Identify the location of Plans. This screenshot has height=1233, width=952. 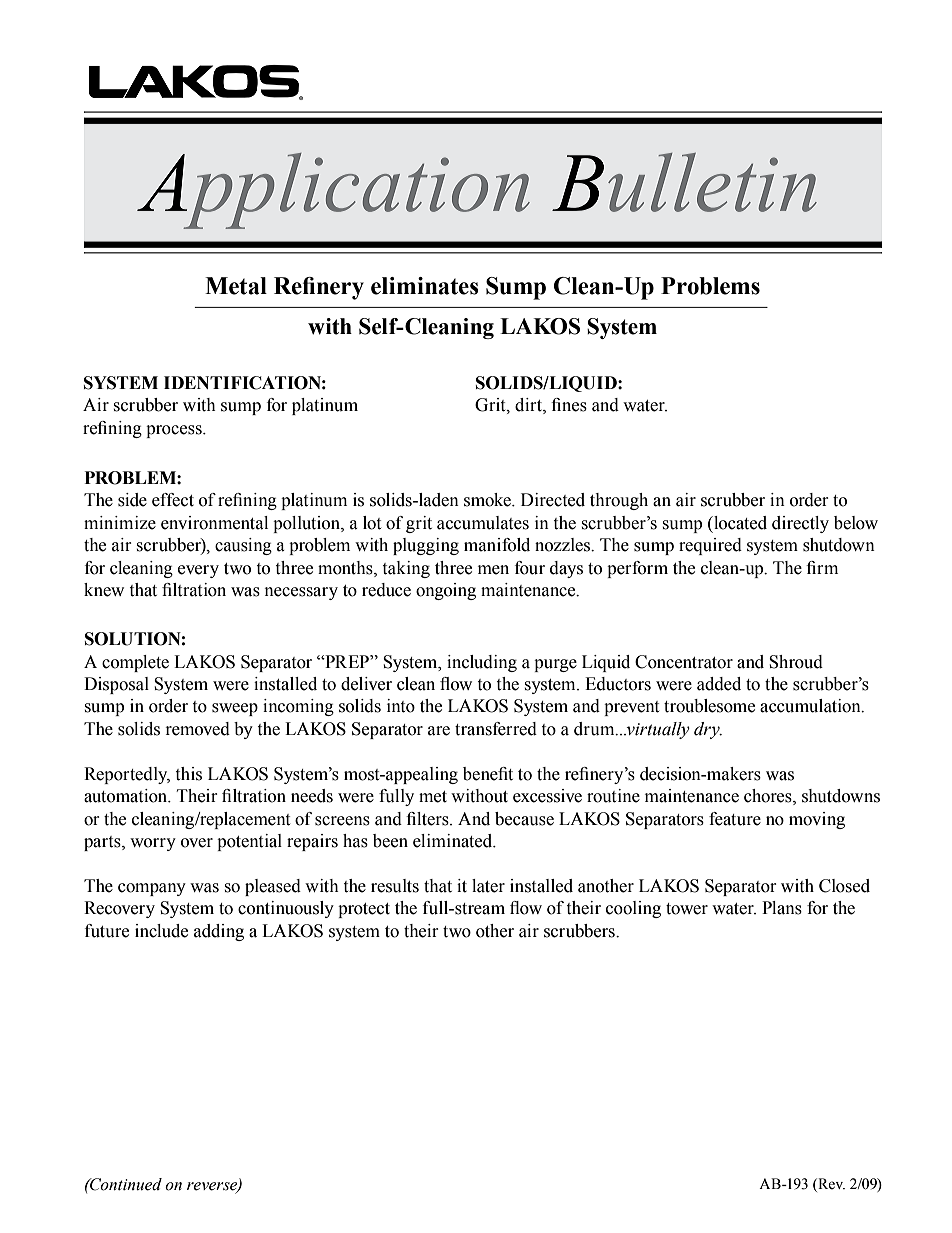
(782, 908).
